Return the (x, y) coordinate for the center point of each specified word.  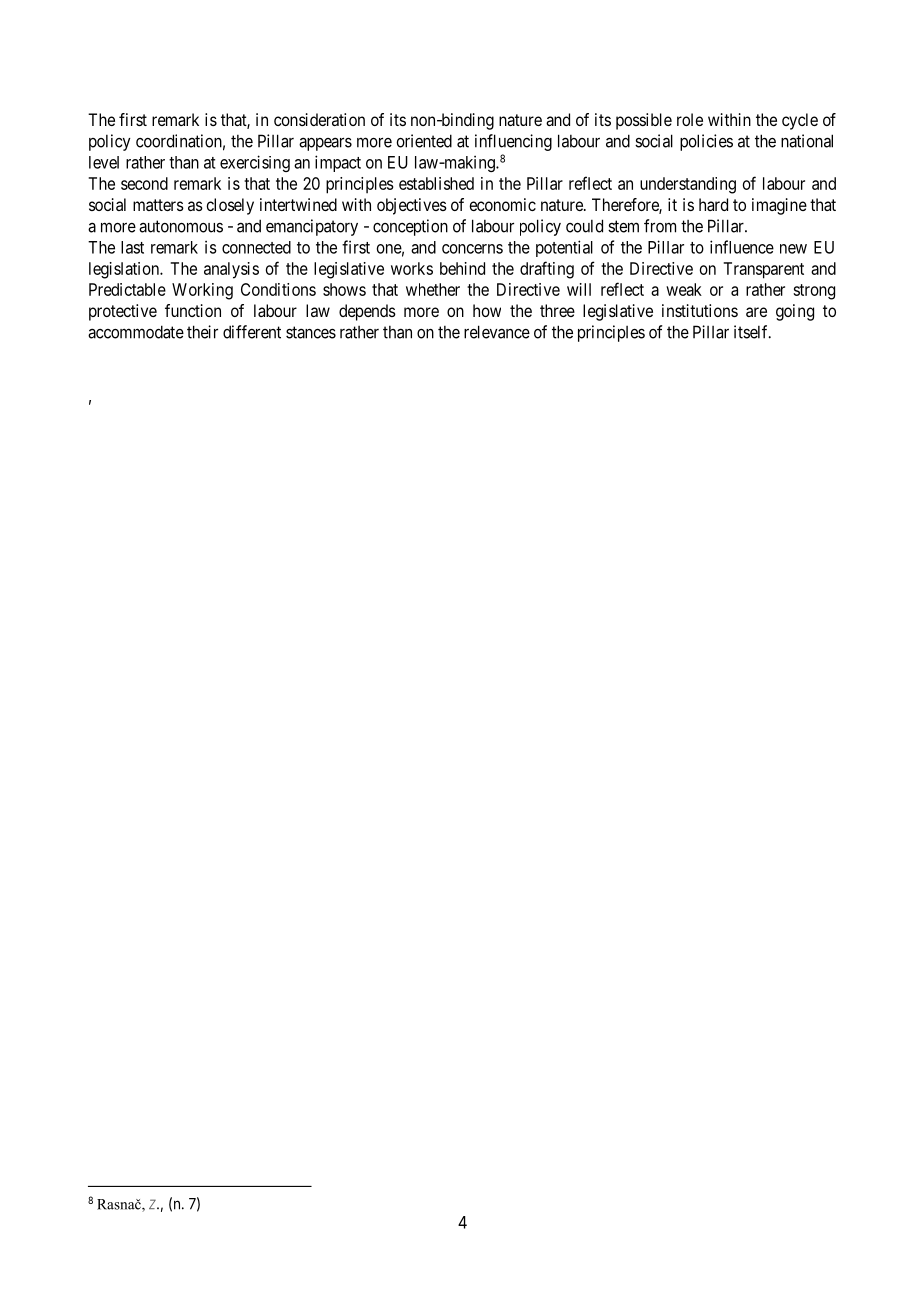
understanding (688, 185)
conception (410, 227)
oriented (424, 141)
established (436, 183)
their (202, 332)
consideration (319, 119)
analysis (231, 270)
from (660, 226)
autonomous (181, 226)
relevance (497, 332)
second (144, 183)
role (690, 119)
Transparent (763, 270)
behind (462, 268)
